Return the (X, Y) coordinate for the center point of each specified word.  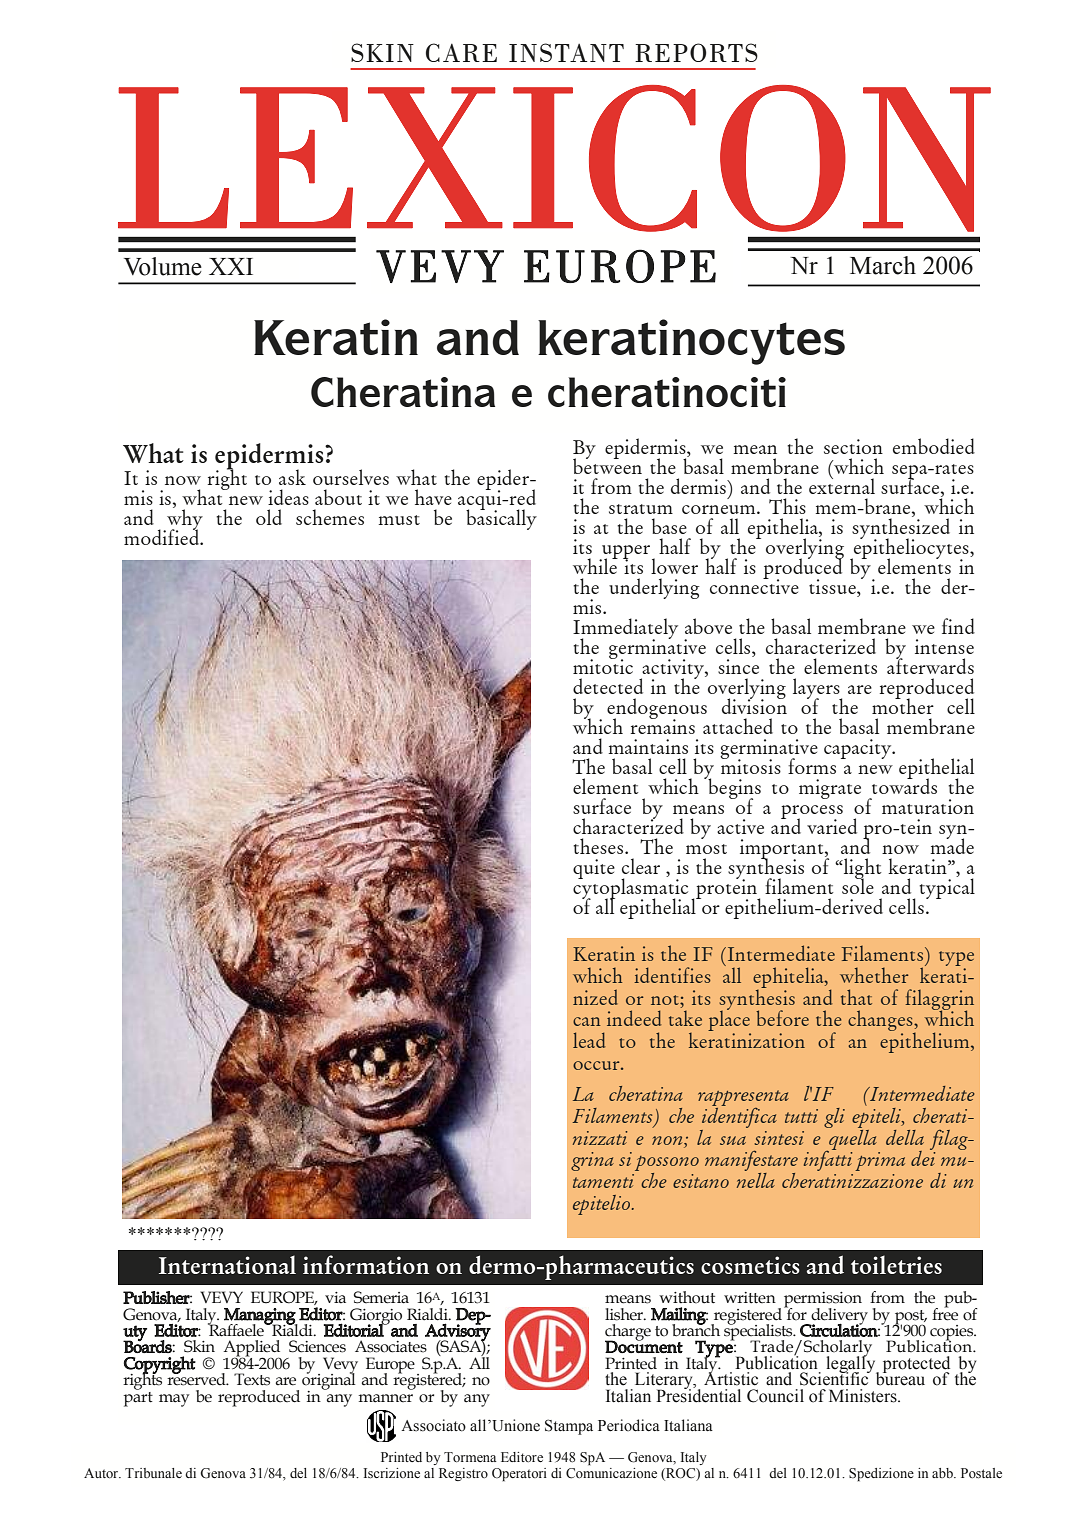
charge (628, 1333)
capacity (859, 749)
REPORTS (696, 52)
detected (608, 686)
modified (163, 536)
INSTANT (566, 52)
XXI (231, 266)
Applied (252, 1349)
